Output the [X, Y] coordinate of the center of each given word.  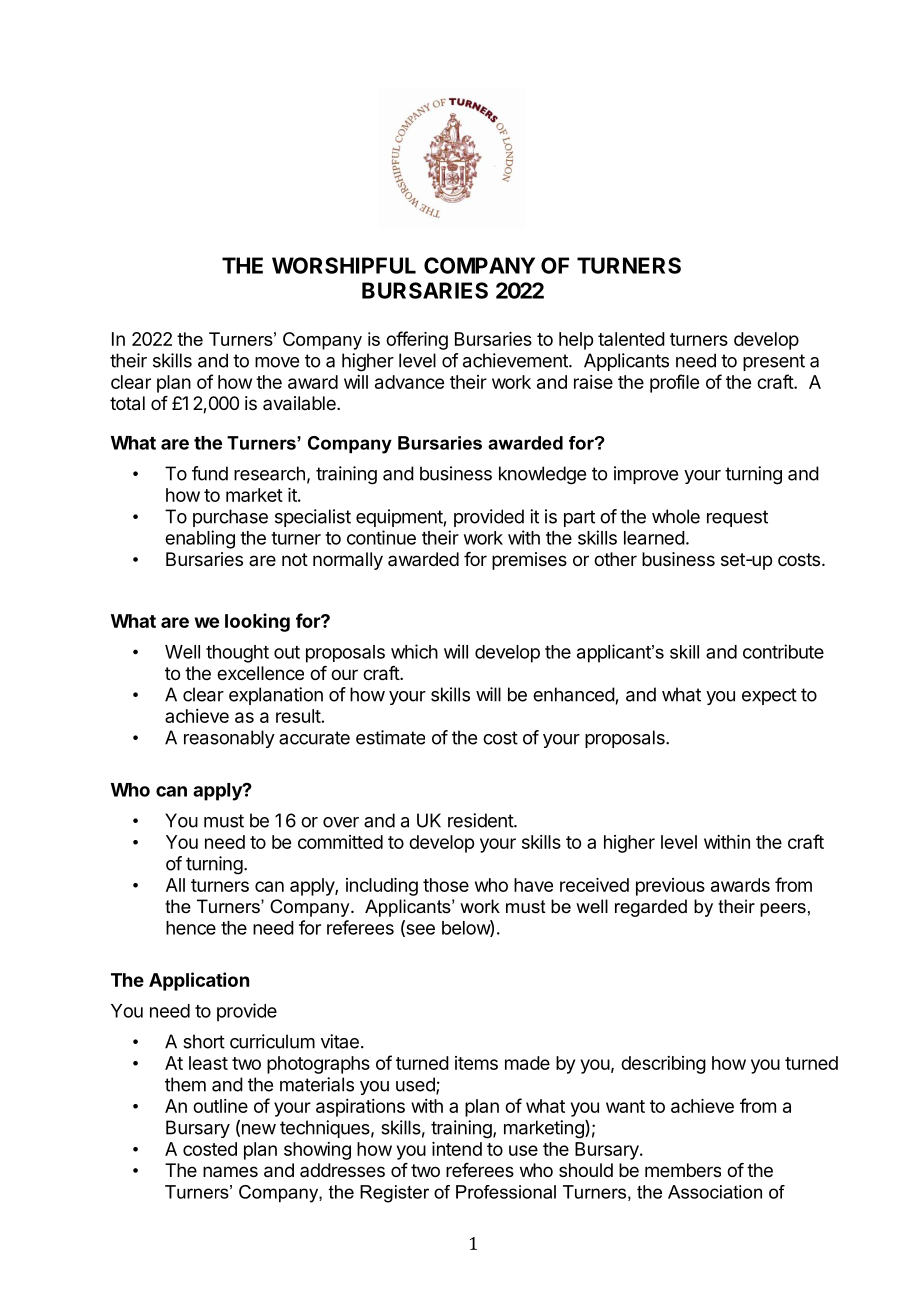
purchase [230, 518]
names [230, 1171]
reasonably [229, 739]
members [683, 1170]
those [446, 885]
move [277, 362]
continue [381, 537]
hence [191, 928]
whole [676, 516]
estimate [390, 737]
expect [769, 696]
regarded [651, 908]
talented [631, 339]
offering [417, 340]
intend [457, 1149]
